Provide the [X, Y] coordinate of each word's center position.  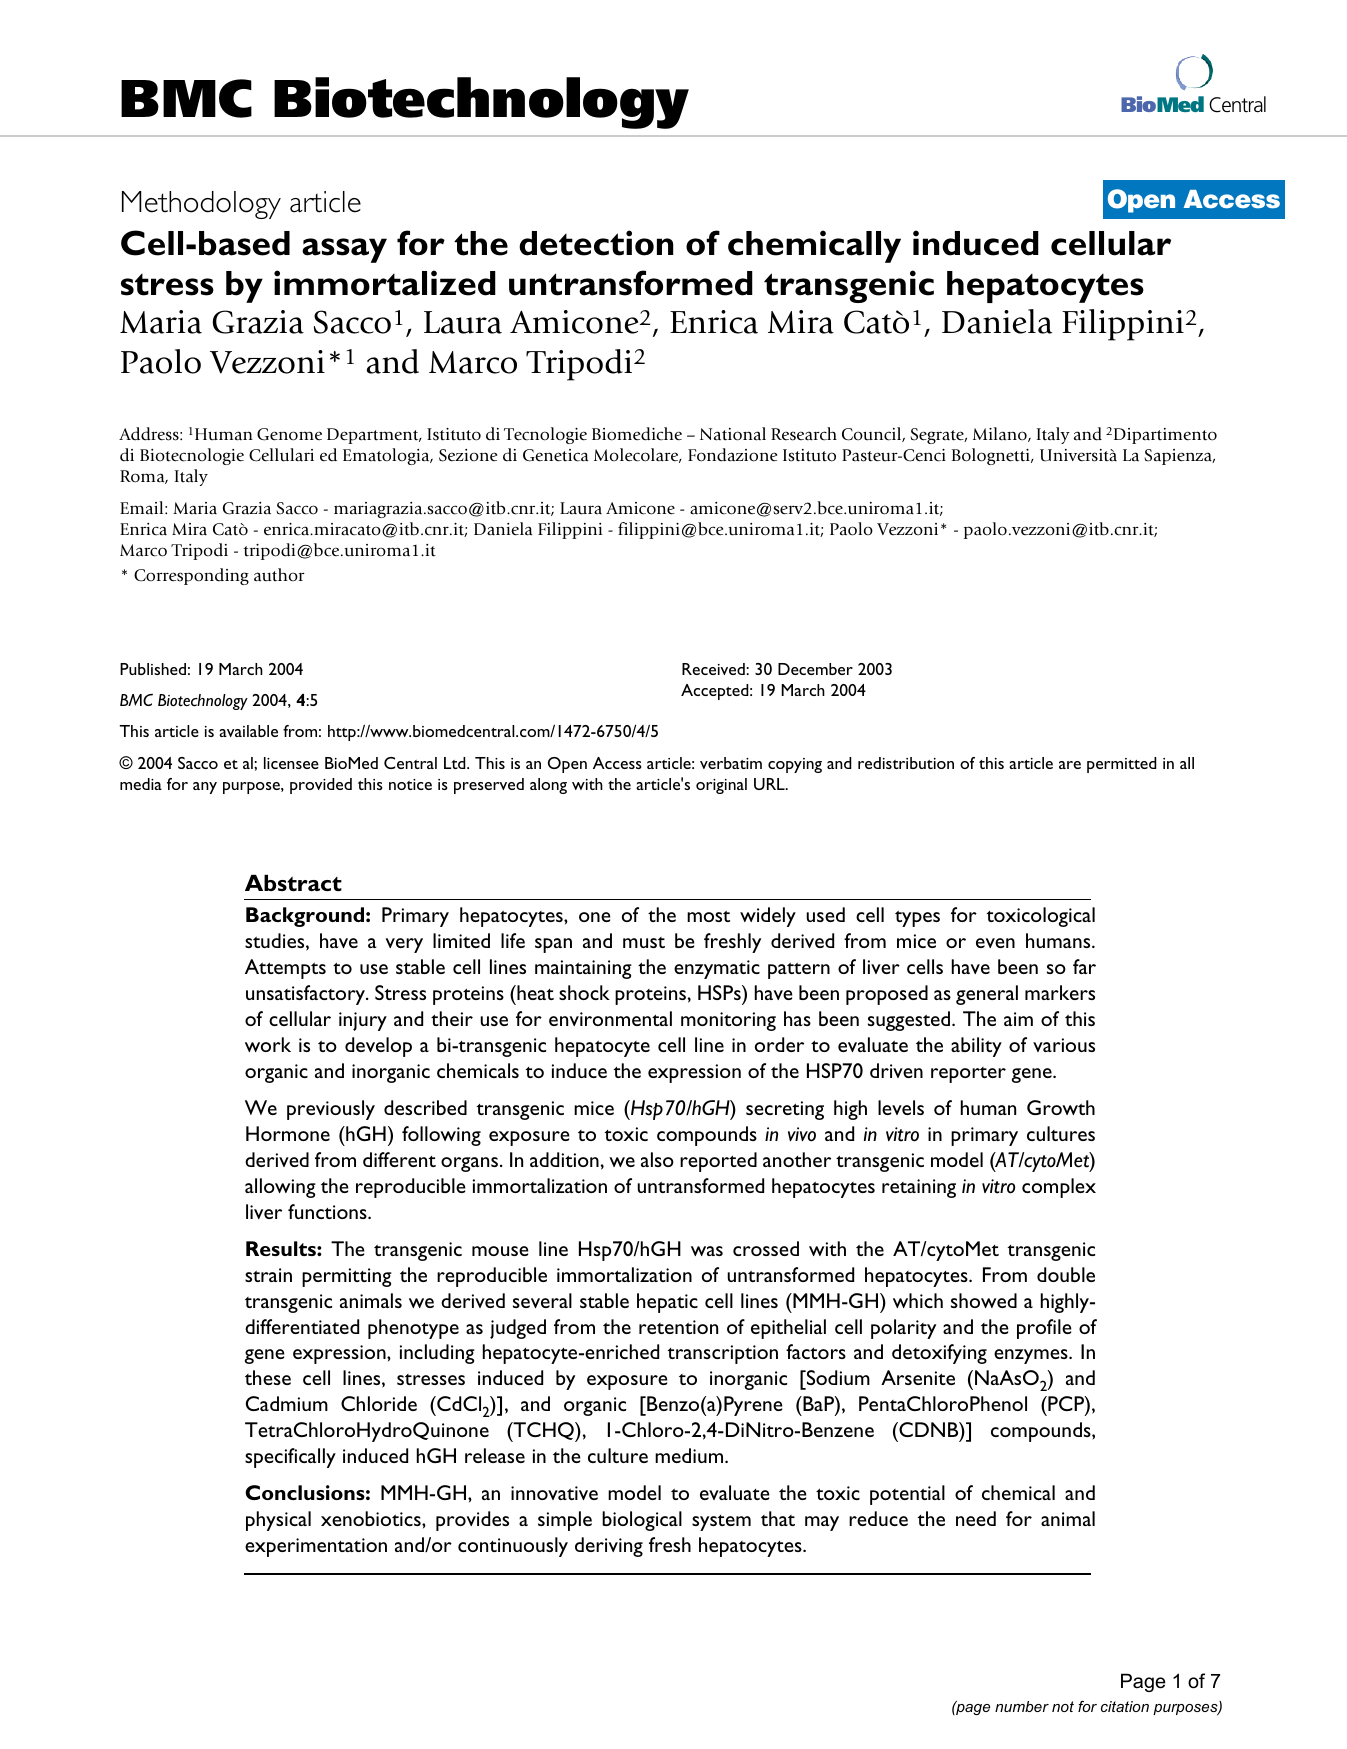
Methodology [201, 205]
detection [596, 243]
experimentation [316, 1547]
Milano [1001, 434]
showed [984, 1300]
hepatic [667, 1303]
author [279, 575]
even [995, 943]
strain [268, 1275]
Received [714, 669]
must [644, 942]
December [815, 669]
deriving [609, 1547]
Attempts [285, 969]
